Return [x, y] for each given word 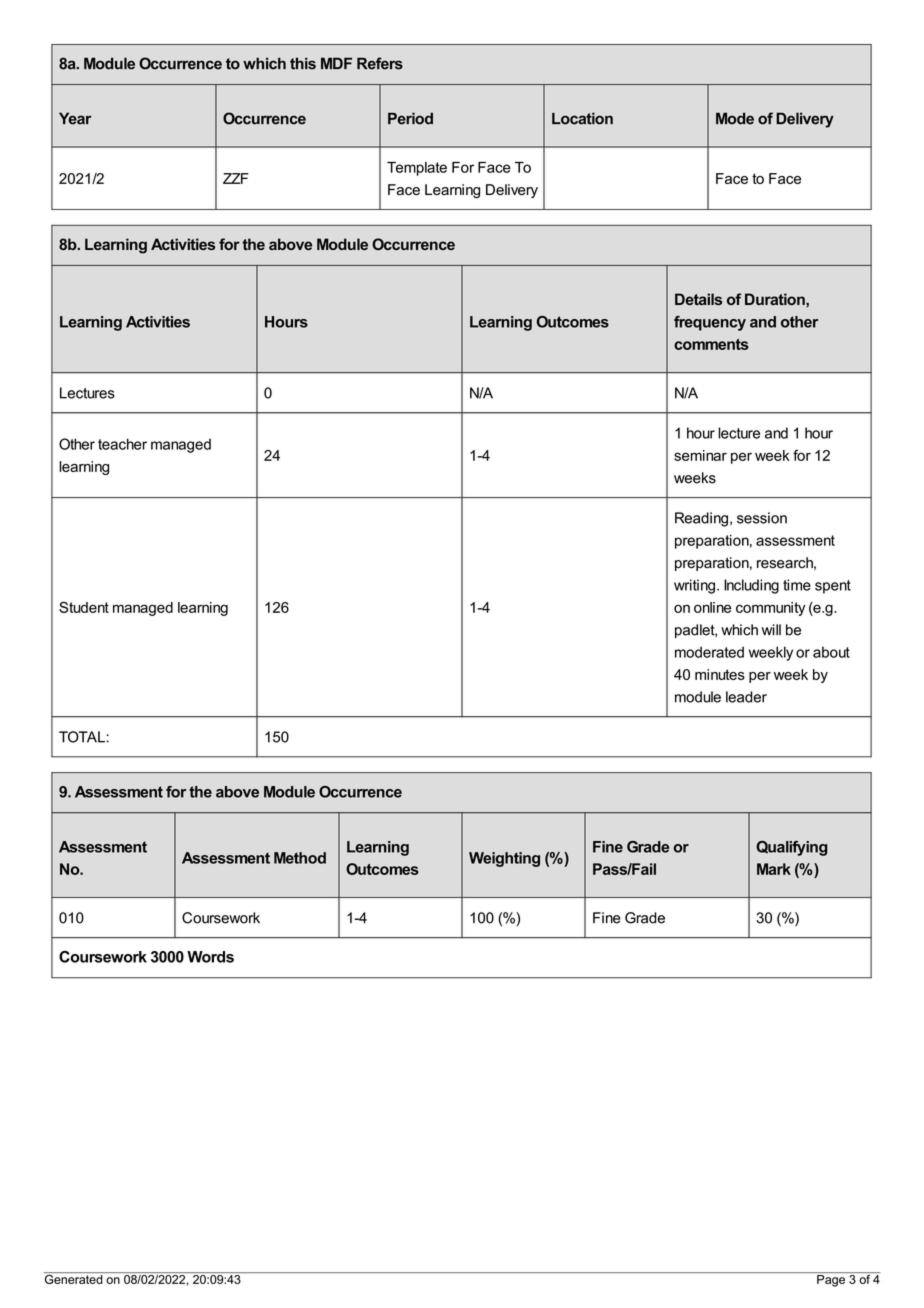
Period [410, 118]
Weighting [504, 859]
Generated [74, 1278]
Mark [774, 869]
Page [831, 1279]
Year [75, 118]
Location [582, 118]
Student [84, 607]
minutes [720, 674]
